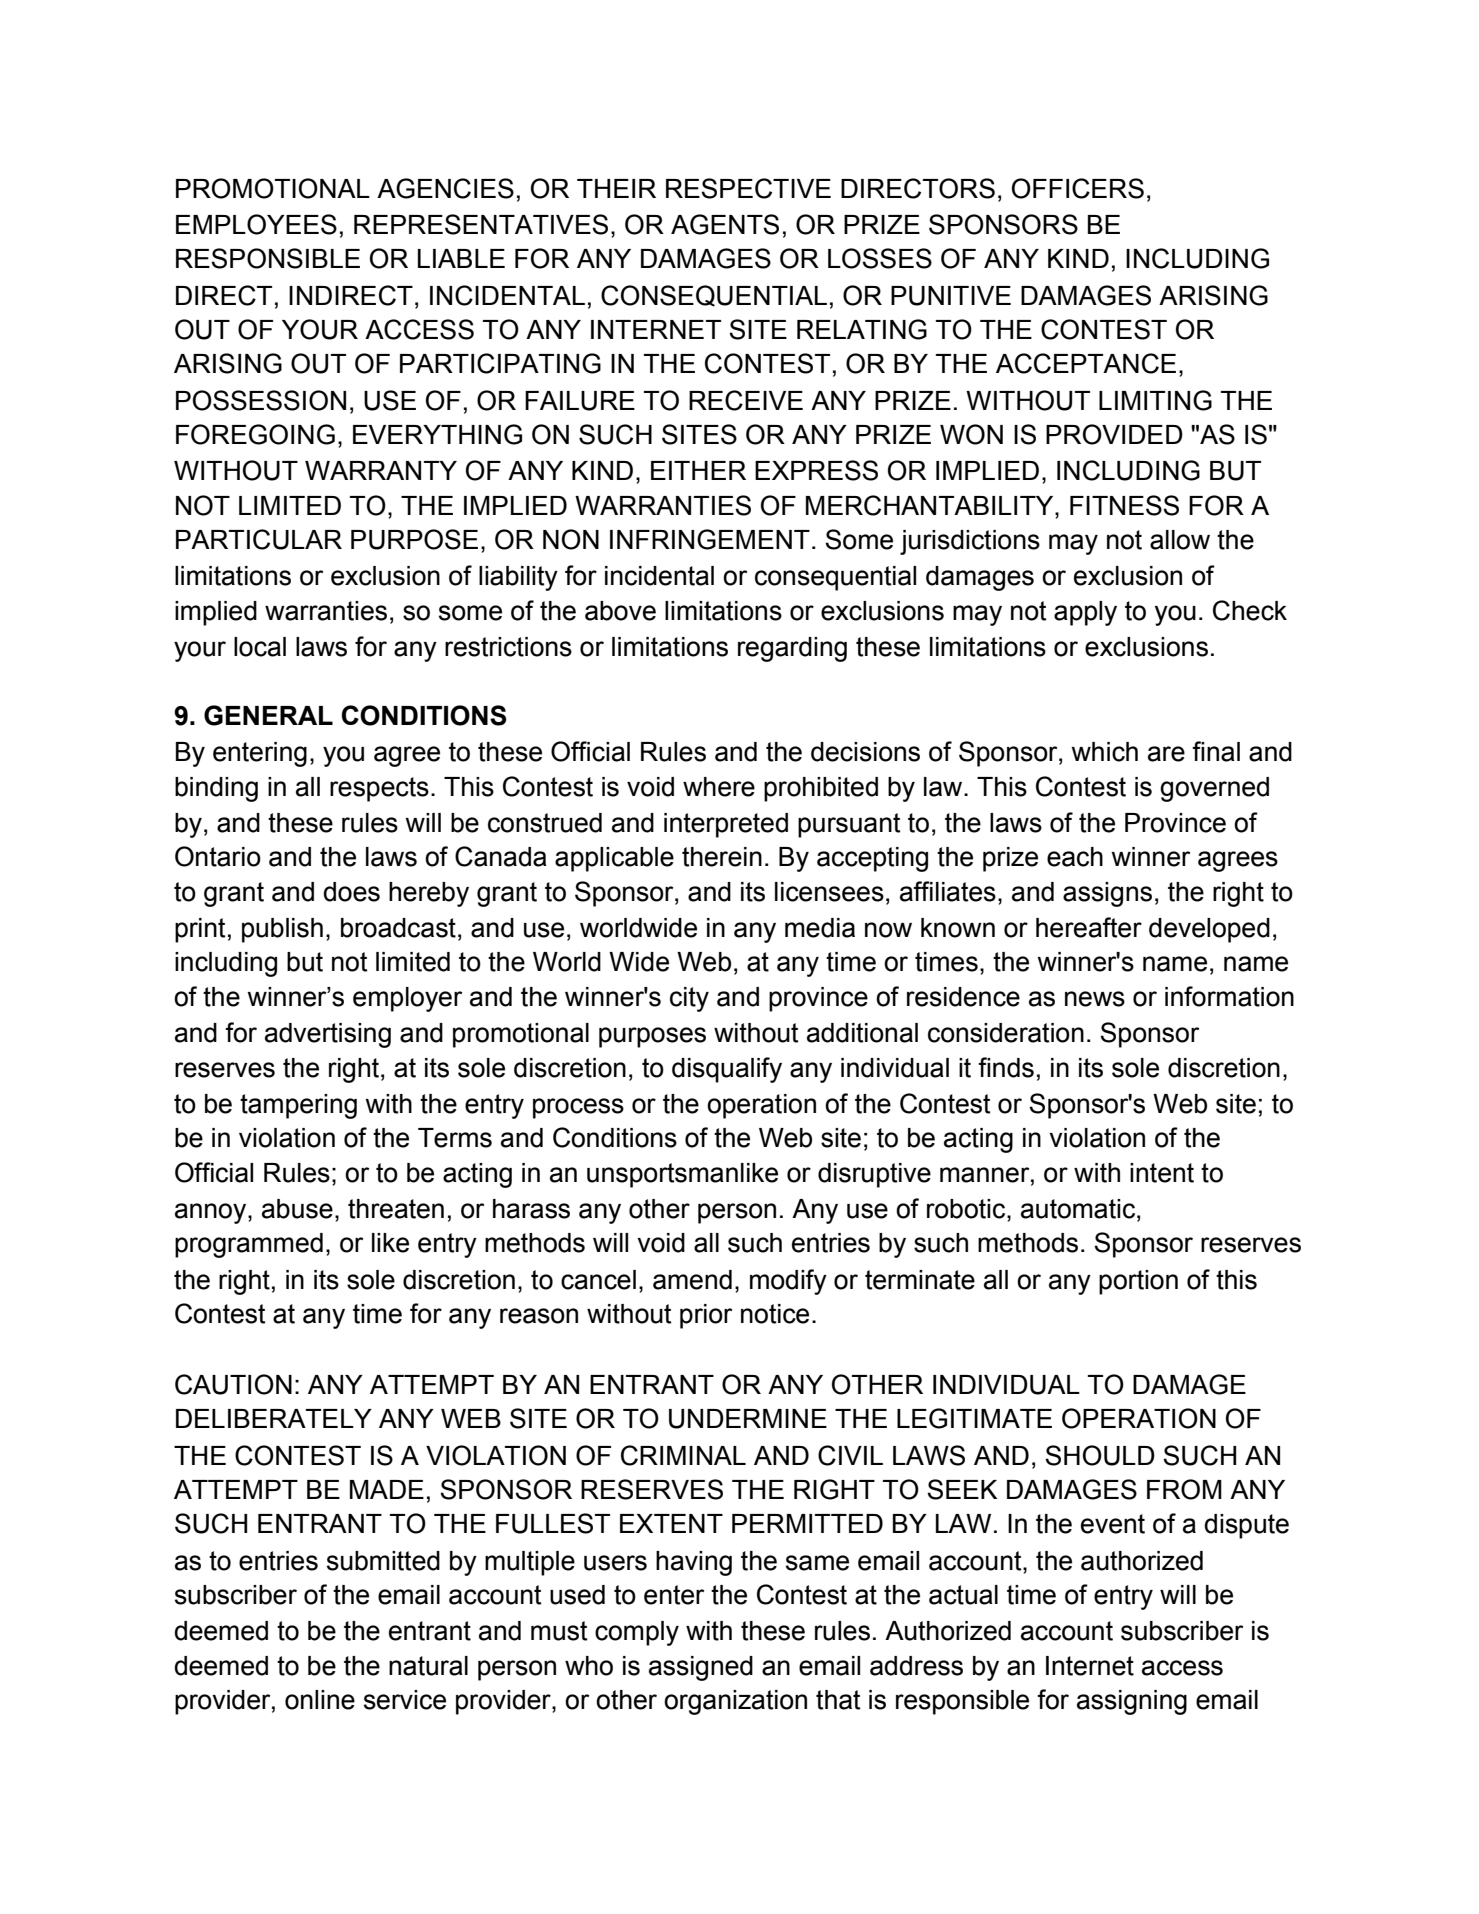 The width and height of the screenshot is (1479, 1914). Describe the element at coordinates (379, 789) in the screenshot. I see `respects` at that location.
